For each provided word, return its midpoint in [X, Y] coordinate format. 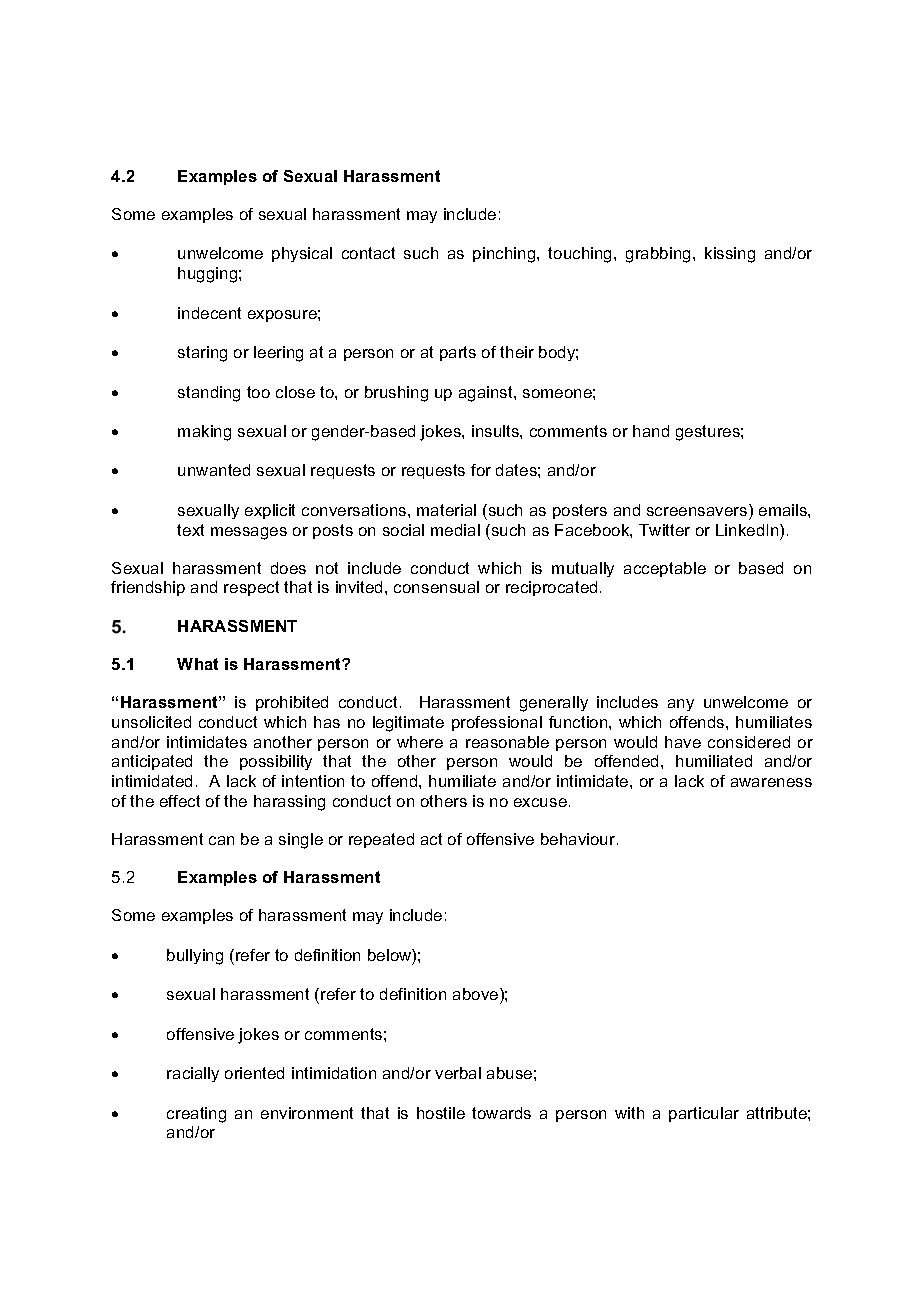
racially [193, 1074]
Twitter [664, 530]
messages [249, 533]
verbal [458, 1073]
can [221, 840]
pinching [505, 255]
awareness [771, 782]
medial [455, 530]
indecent [209, 313]
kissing [730, 255]
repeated [381, 840]
